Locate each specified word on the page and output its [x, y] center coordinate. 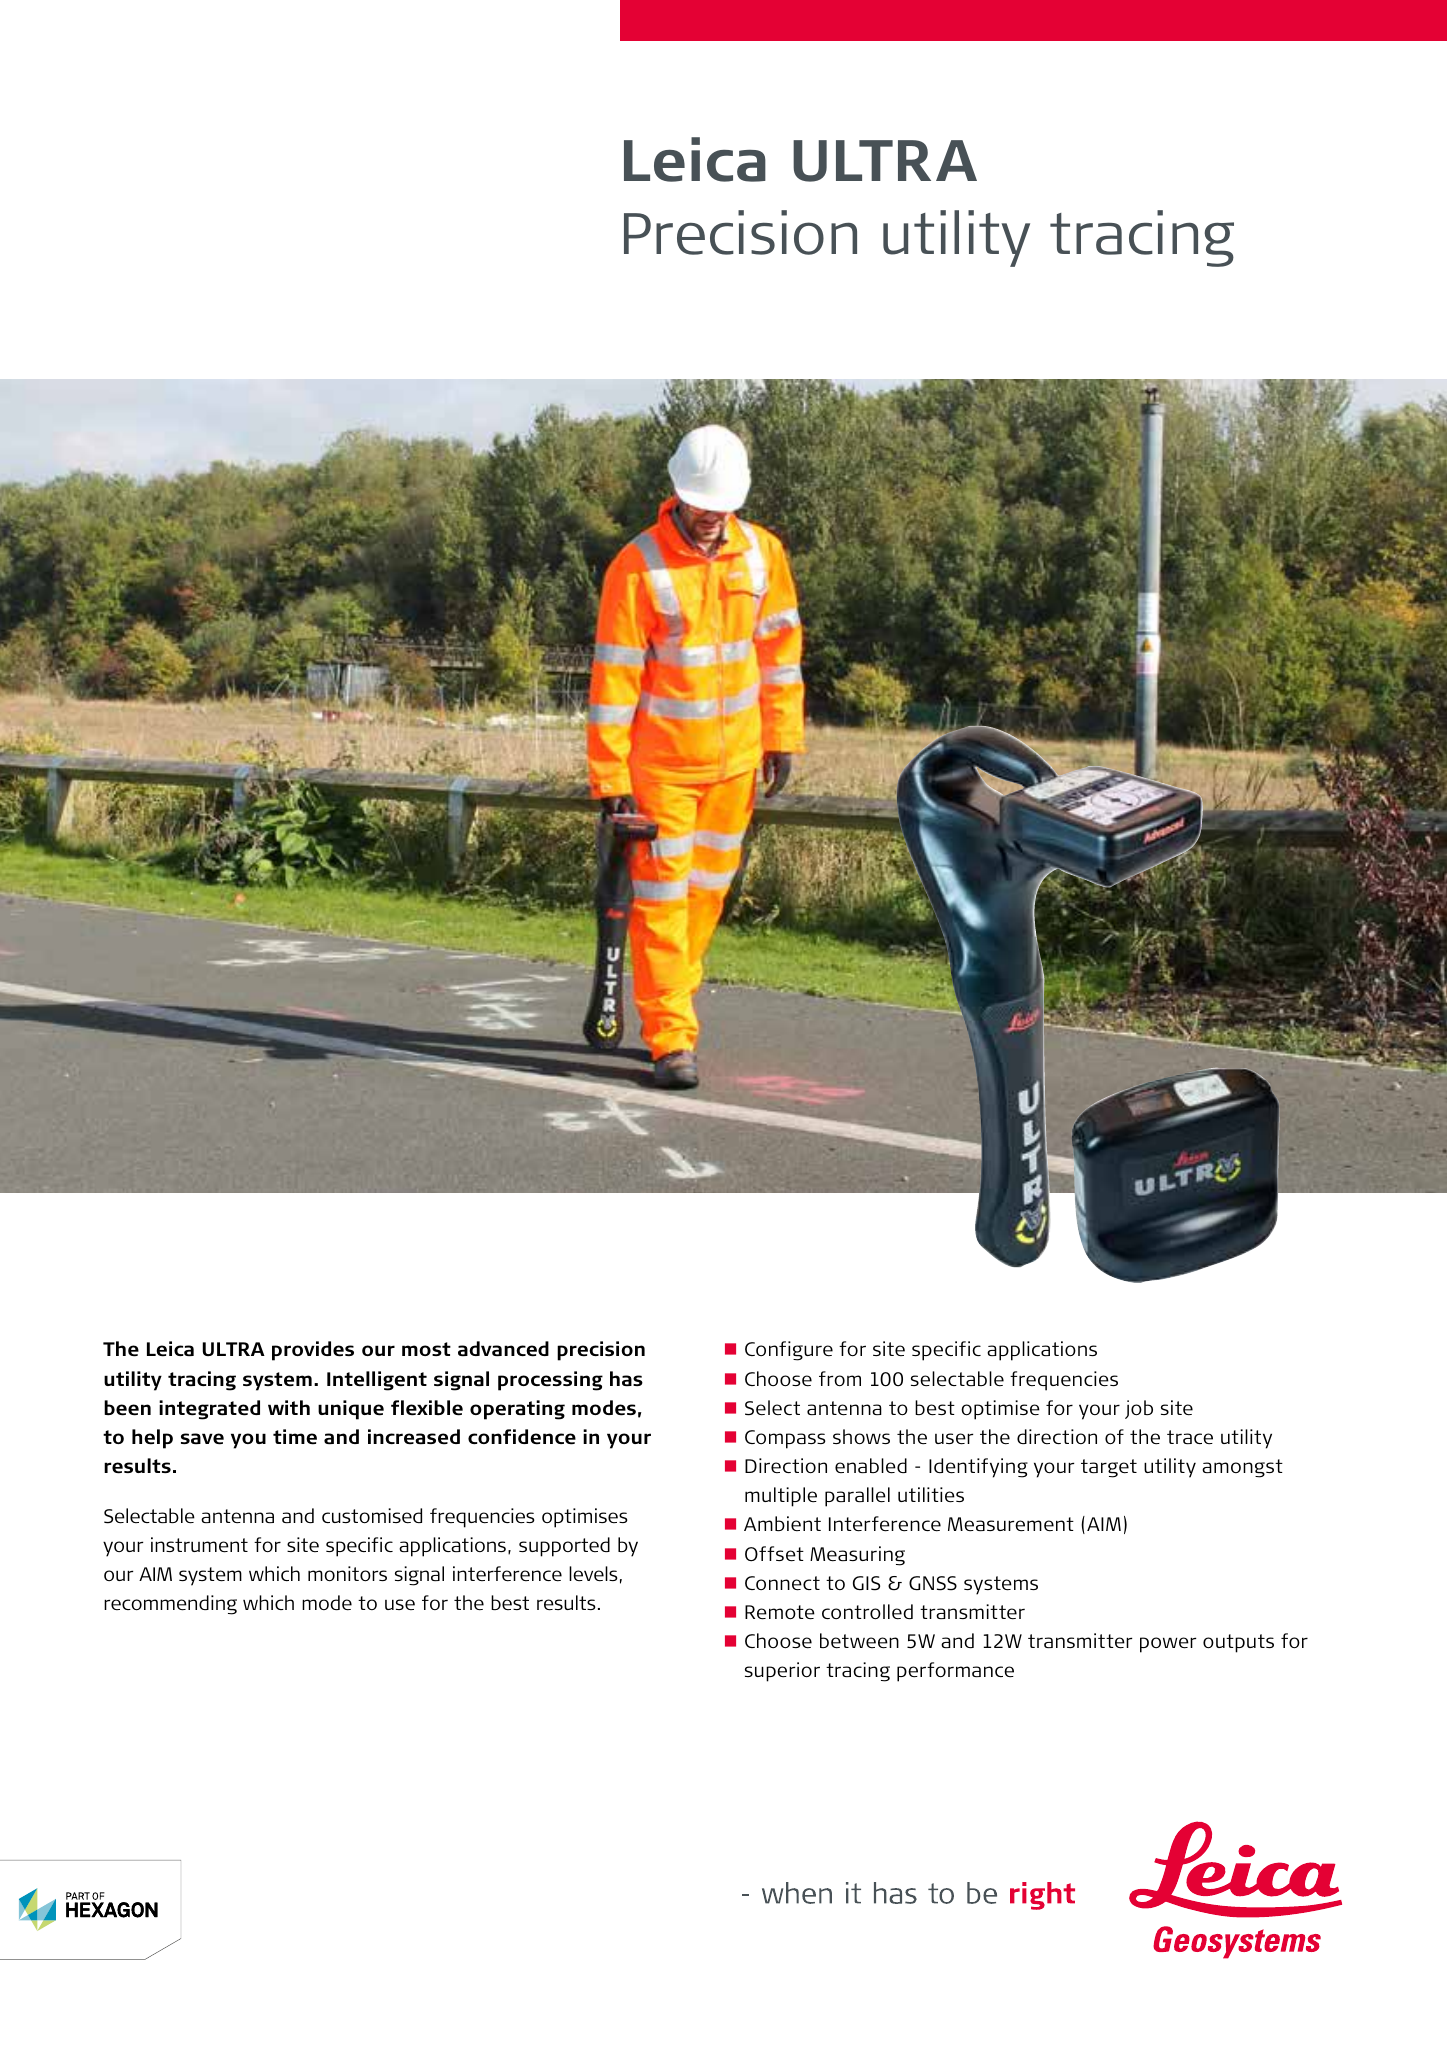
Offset [774, 1554]
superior [782, 1672]
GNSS [933, 1583]
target [1109, 1468]
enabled [871, 1466]
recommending [170, 1605]
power [1168, 1645]
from [840, 1379]
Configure [789, 1351]
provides [313, 1351]
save [202, 1439]
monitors [347, 1574]
